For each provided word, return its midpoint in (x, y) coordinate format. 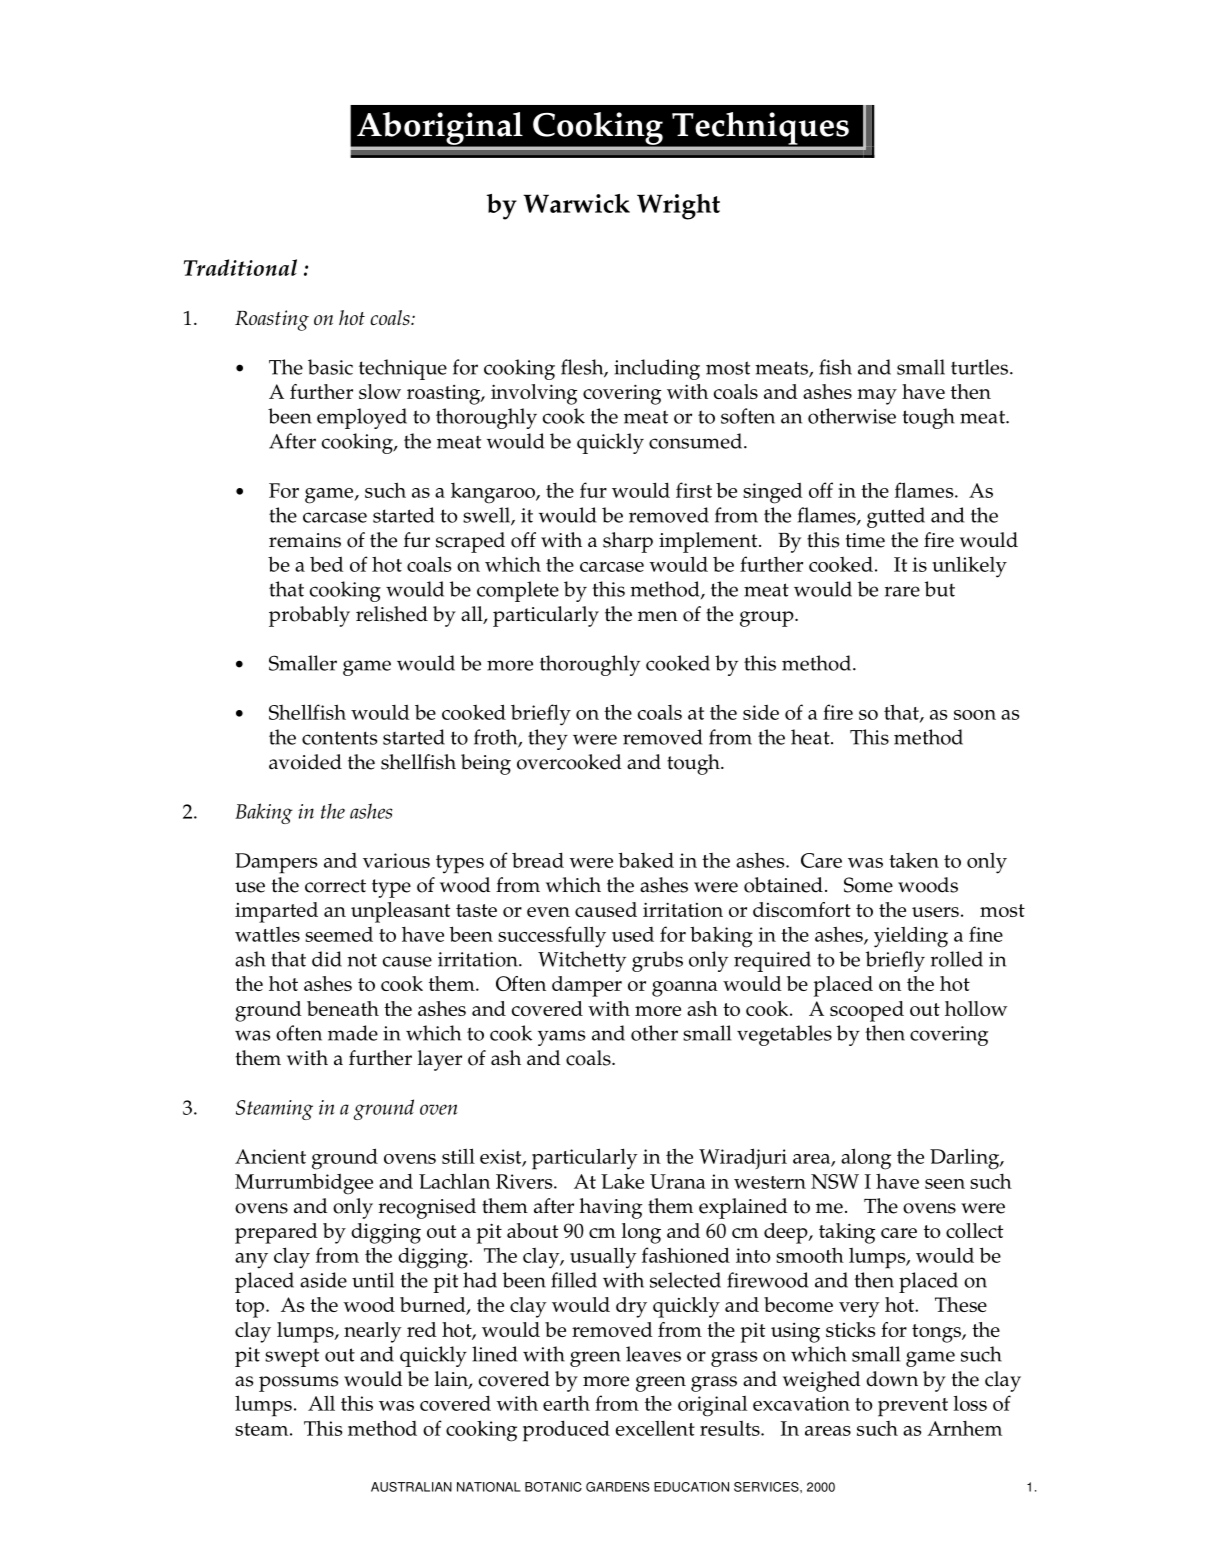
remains (305, 540)
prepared (276, 1233)
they (548, 739)
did (327, 959)
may (877, 397)
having (611, 1208)
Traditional (240, 267)
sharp (628, 542)
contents (339, 738)
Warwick (576, 203)
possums (298, 1384)
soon (975, 715)
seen (945, 1184)
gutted (896, 517)
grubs (657, 961)
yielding (911, 937)
